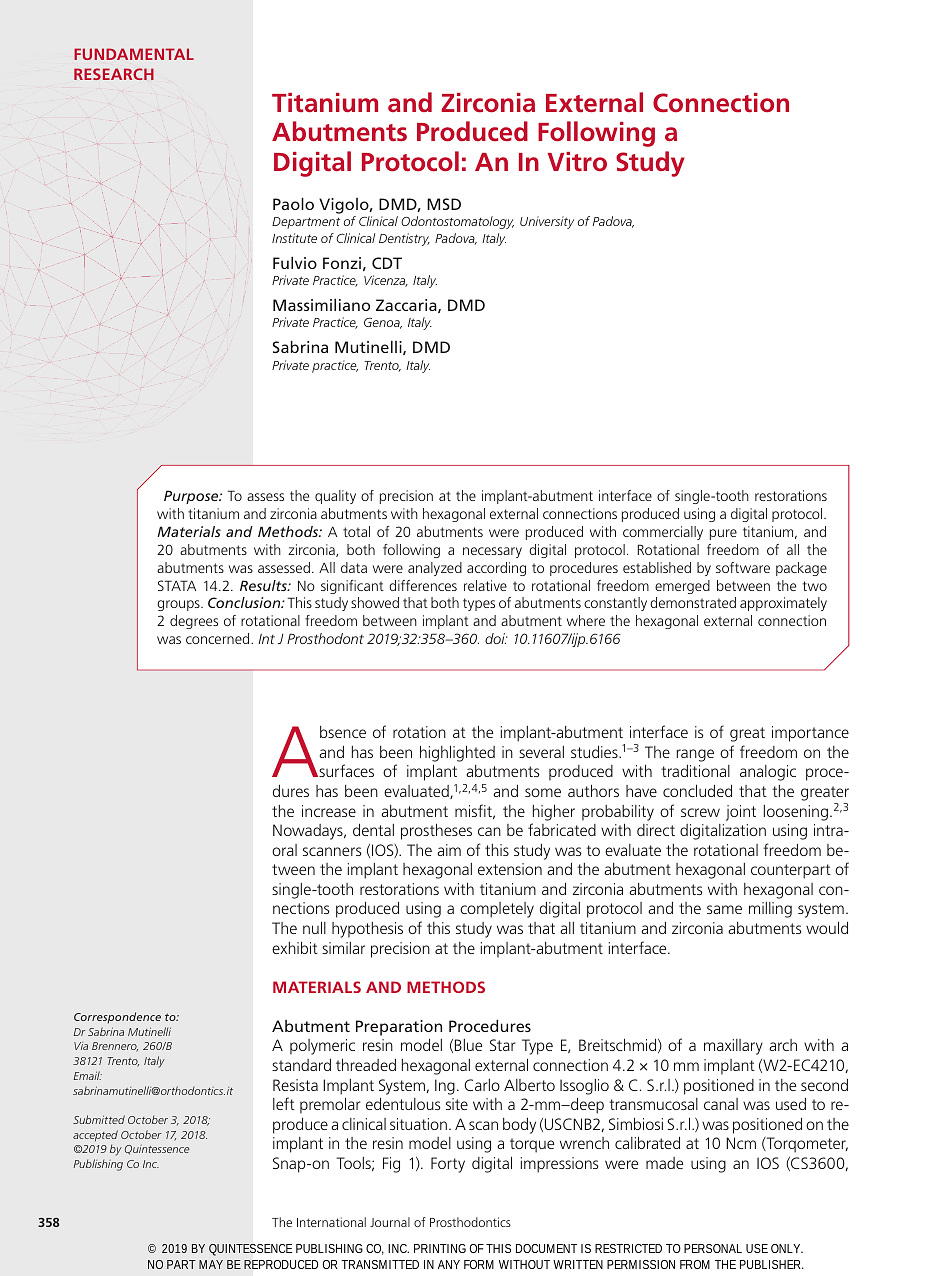 The width and height of the image is (952, 1276). I want to click on PRINTING, so click(440, 1248).
